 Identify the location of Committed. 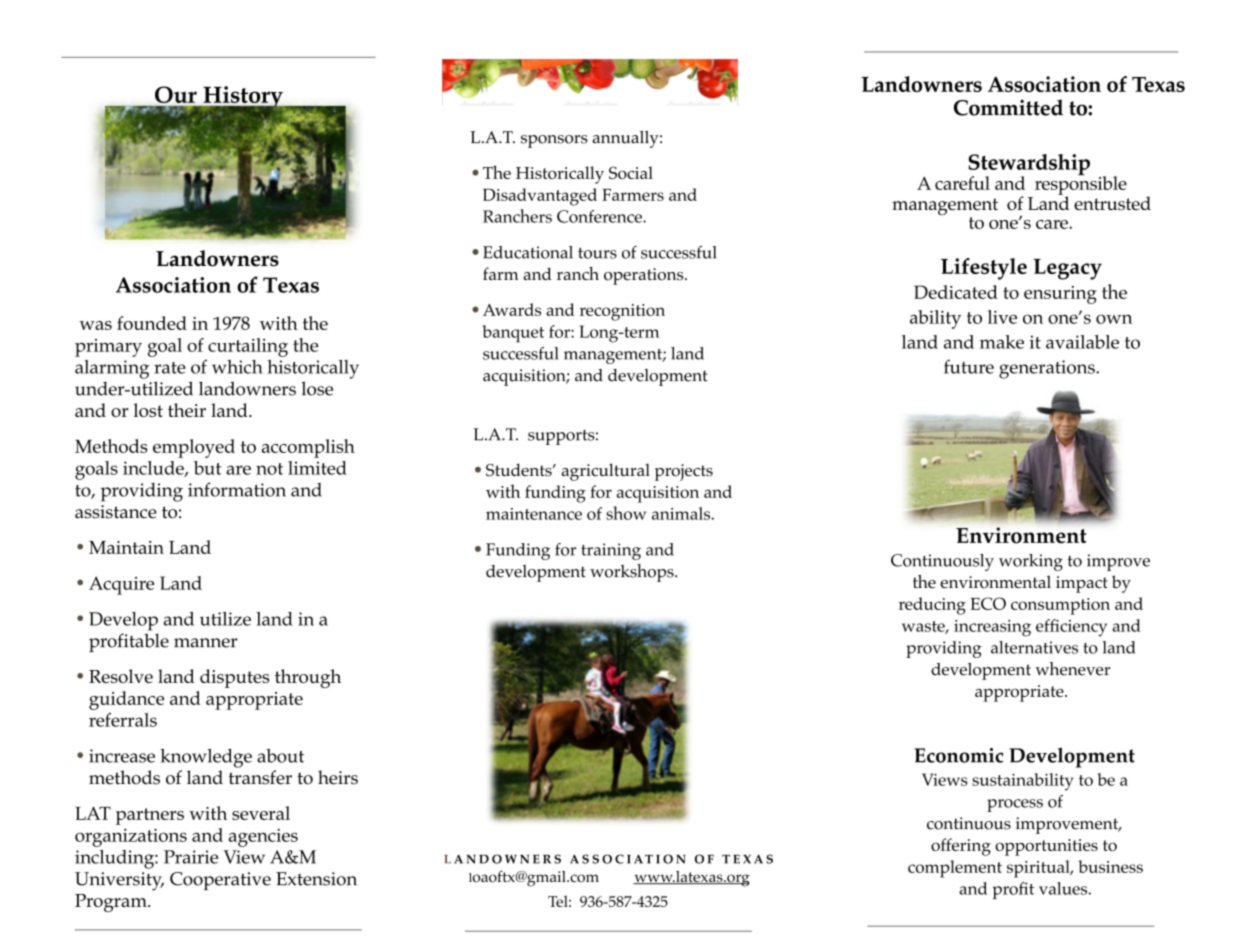
(1008, 107).
